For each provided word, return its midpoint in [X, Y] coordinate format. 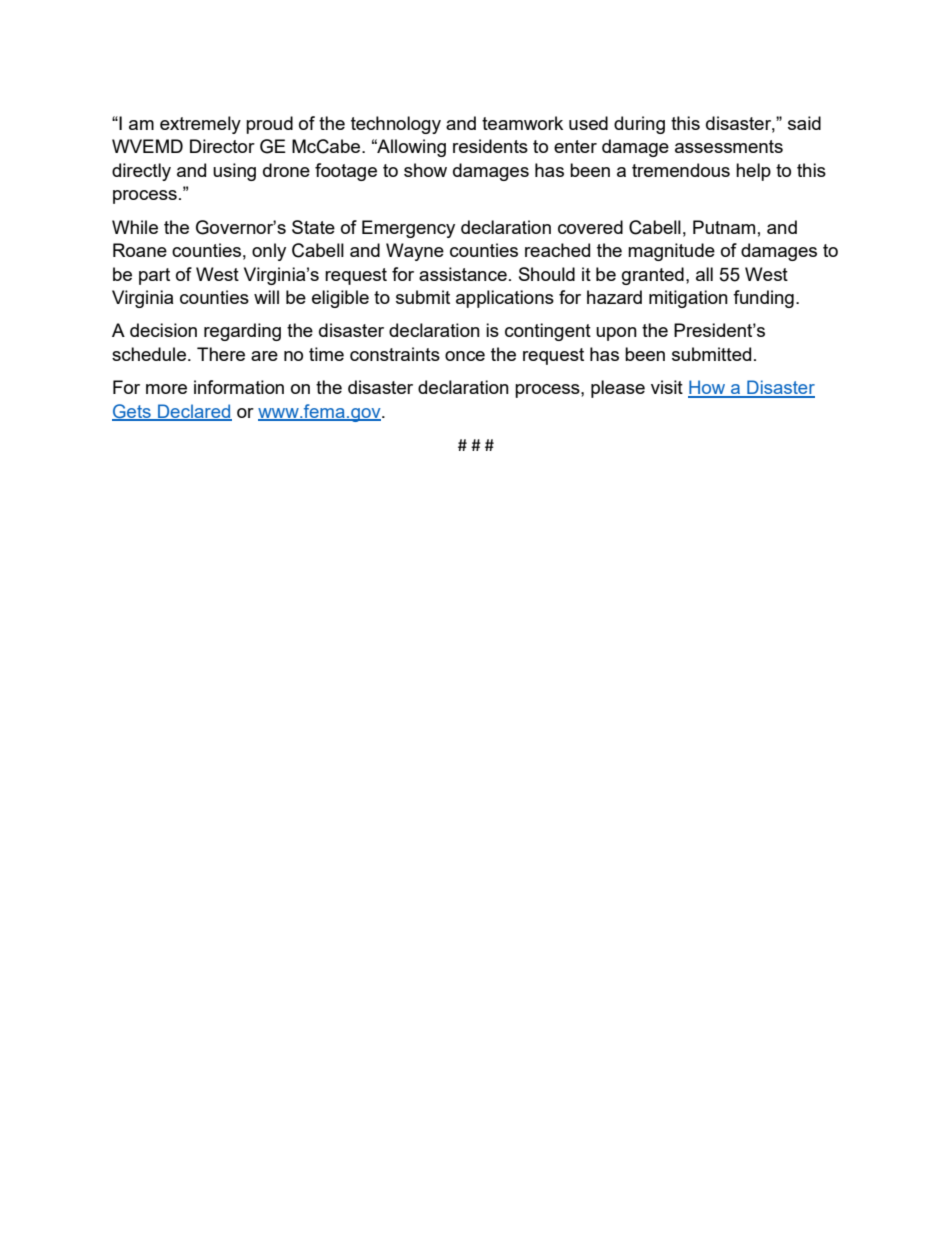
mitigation [688, 299]
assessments [729, 146]
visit [667, 387]
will [266, 297]
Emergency [408, 229]
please [618, 389]
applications [505, 299]
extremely [200, 125]
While [135, 227]
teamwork [522, 123]
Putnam [724, 227]
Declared [194, 412]
